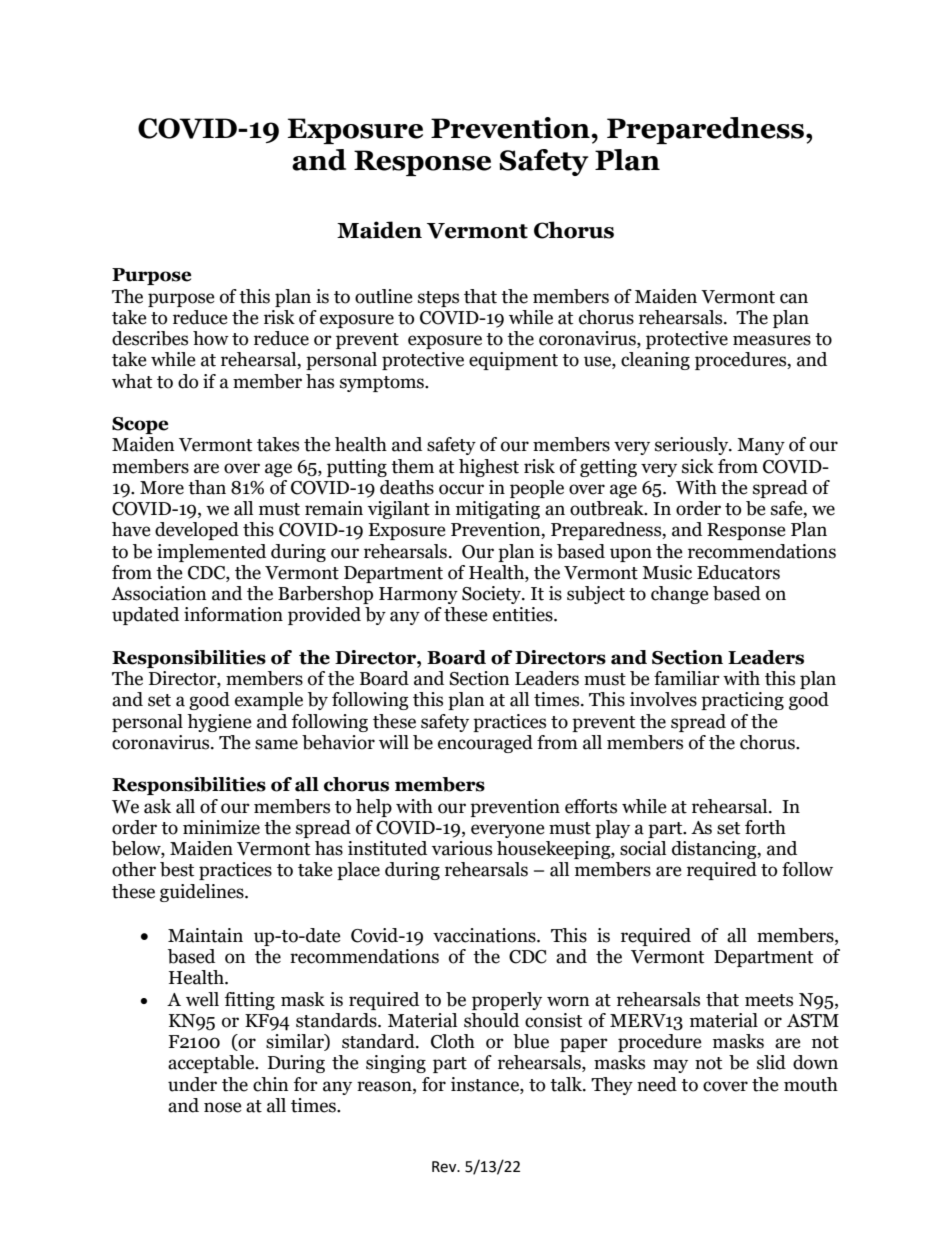  Describe the element at coordinates (192, 1084) in the page. I see `under` at that location.
